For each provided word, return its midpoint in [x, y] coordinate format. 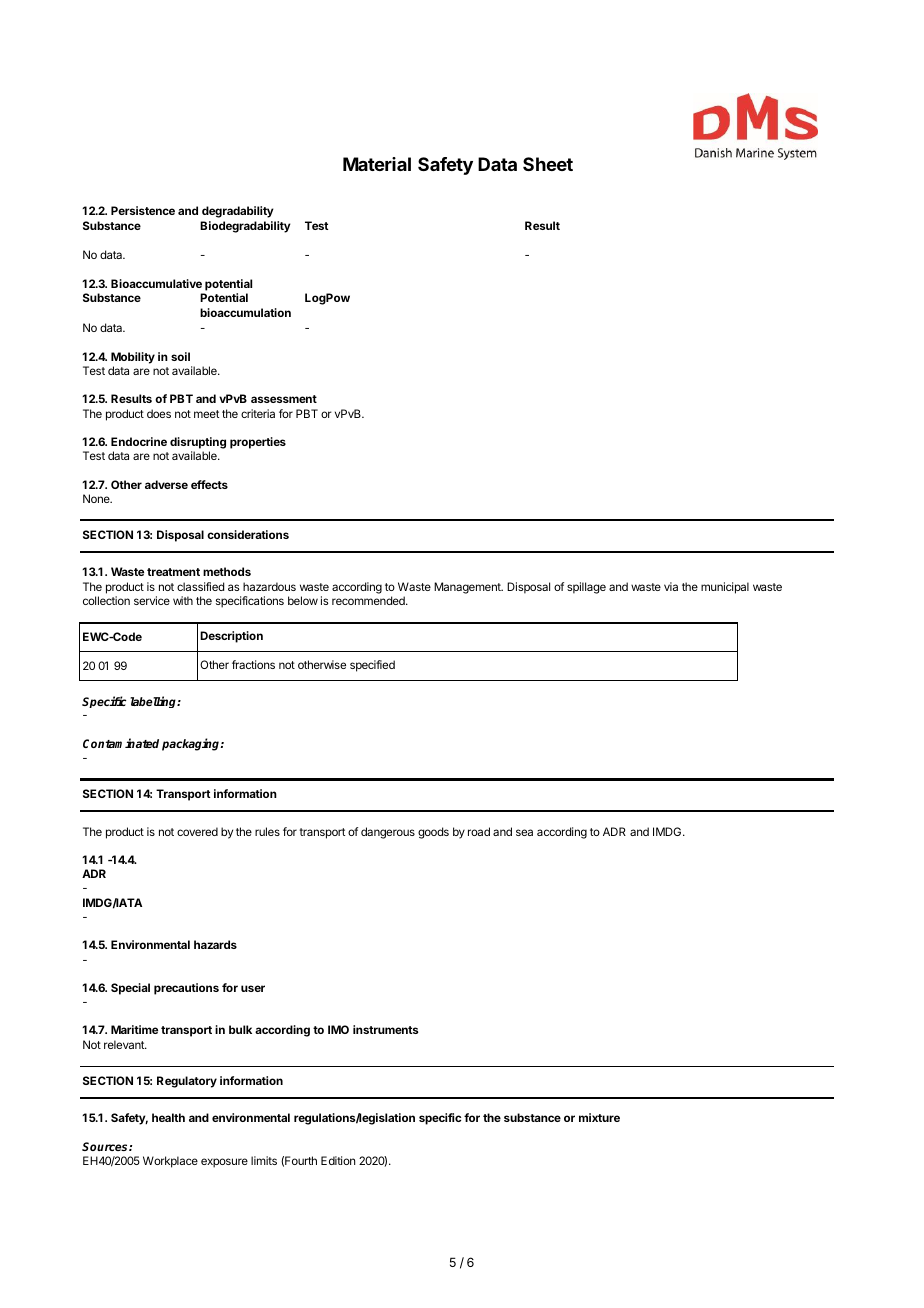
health [168, 1117]
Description [231, 637]
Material [377, 164]
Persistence [143, 210]
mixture [599, 1117]
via [671, 586]
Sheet [548, 164]
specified [372, 666]
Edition [338, 1160]
